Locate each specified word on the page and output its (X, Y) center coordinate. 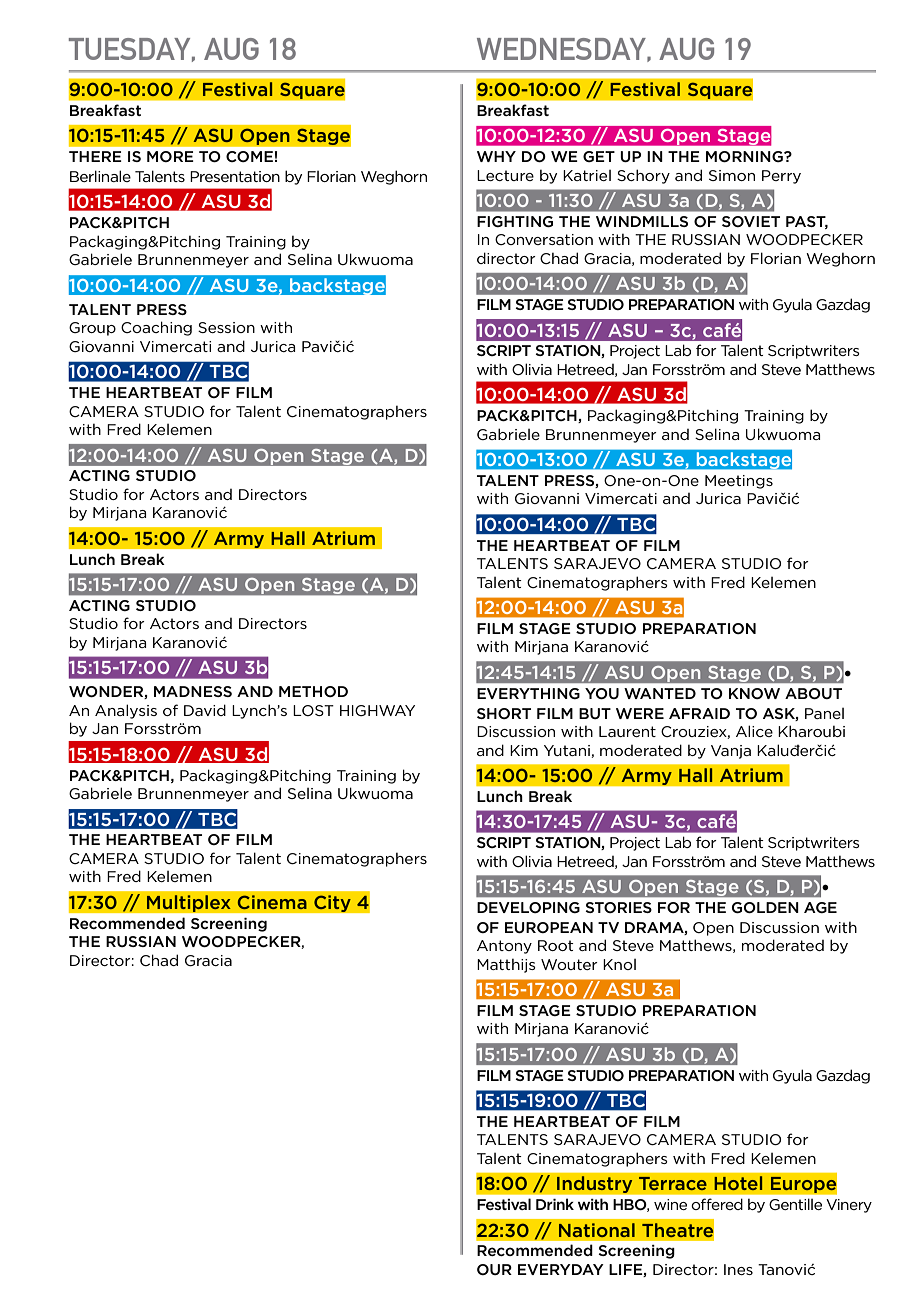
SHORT (504, 713)
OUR (494, 1269)
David (205, 710)
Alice (754, 731)
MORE (170, 156)
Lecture (505, 175)
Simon (732, 175)
